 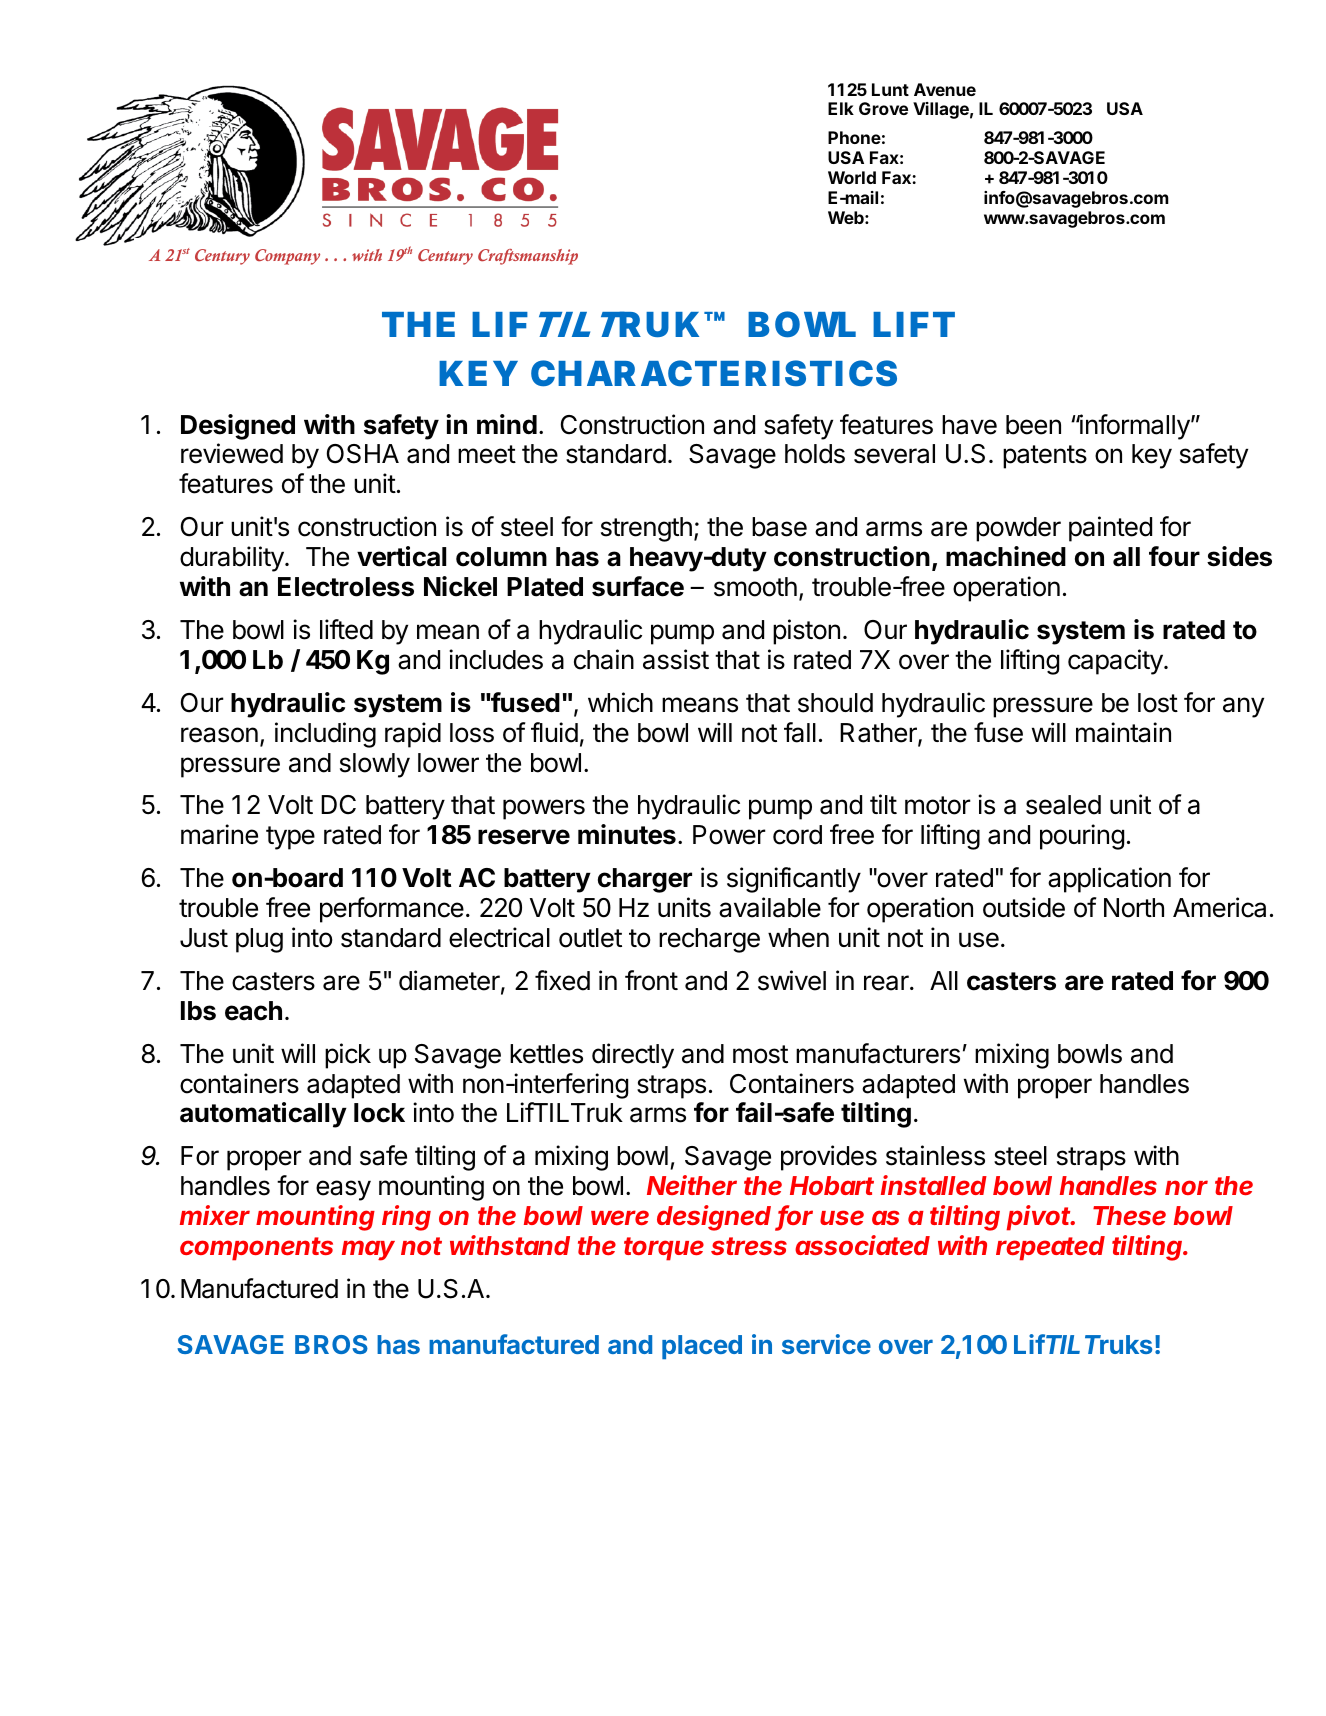 I want to click on Elk, so click(x=841, y=108).
